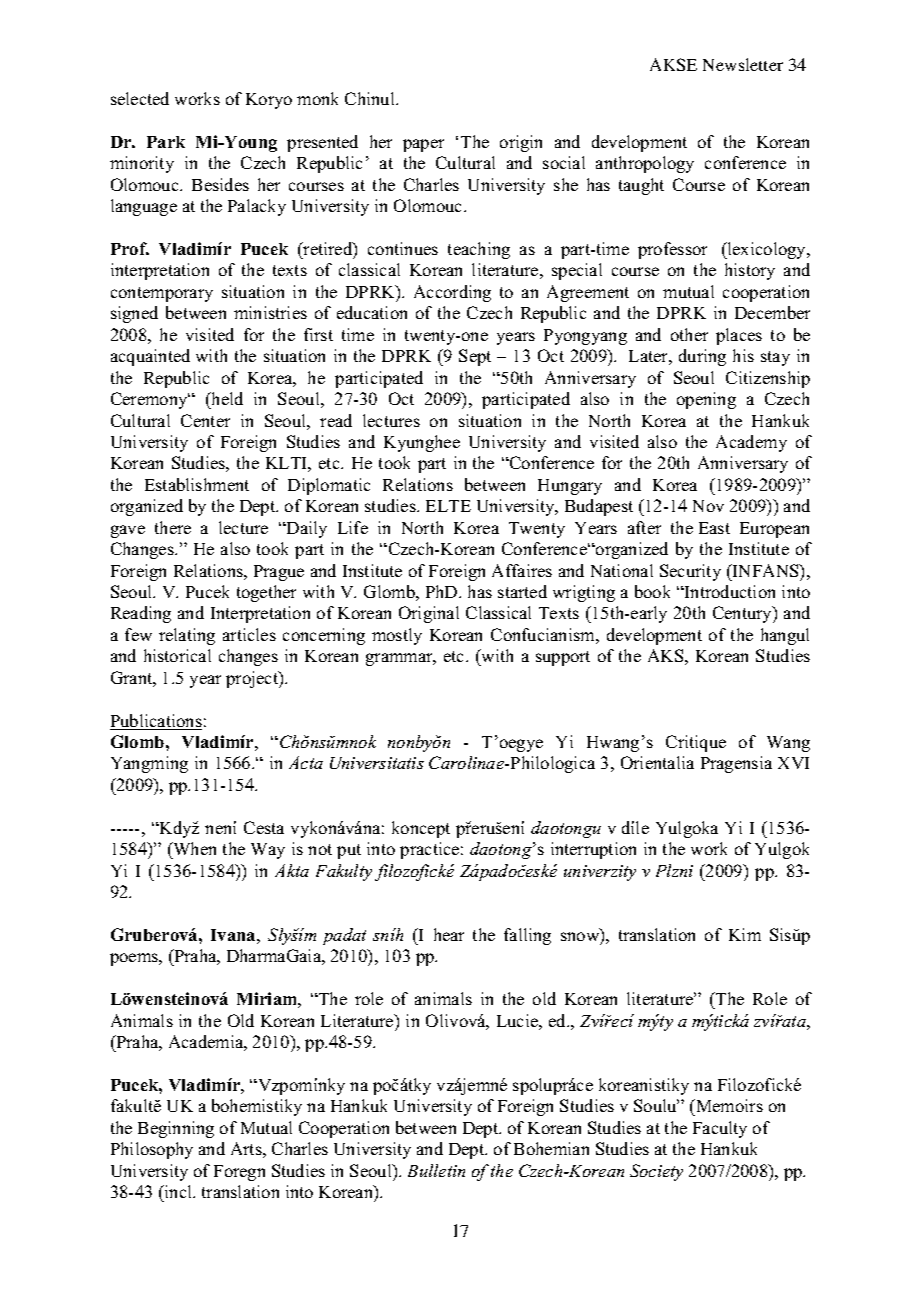 Image resolution: width=924 pixels, height=1308 pixels. What do you see at coordinates (436, 1170) in the screenshot?
I see `Bulletin` at bounding box center [436, 1170].
